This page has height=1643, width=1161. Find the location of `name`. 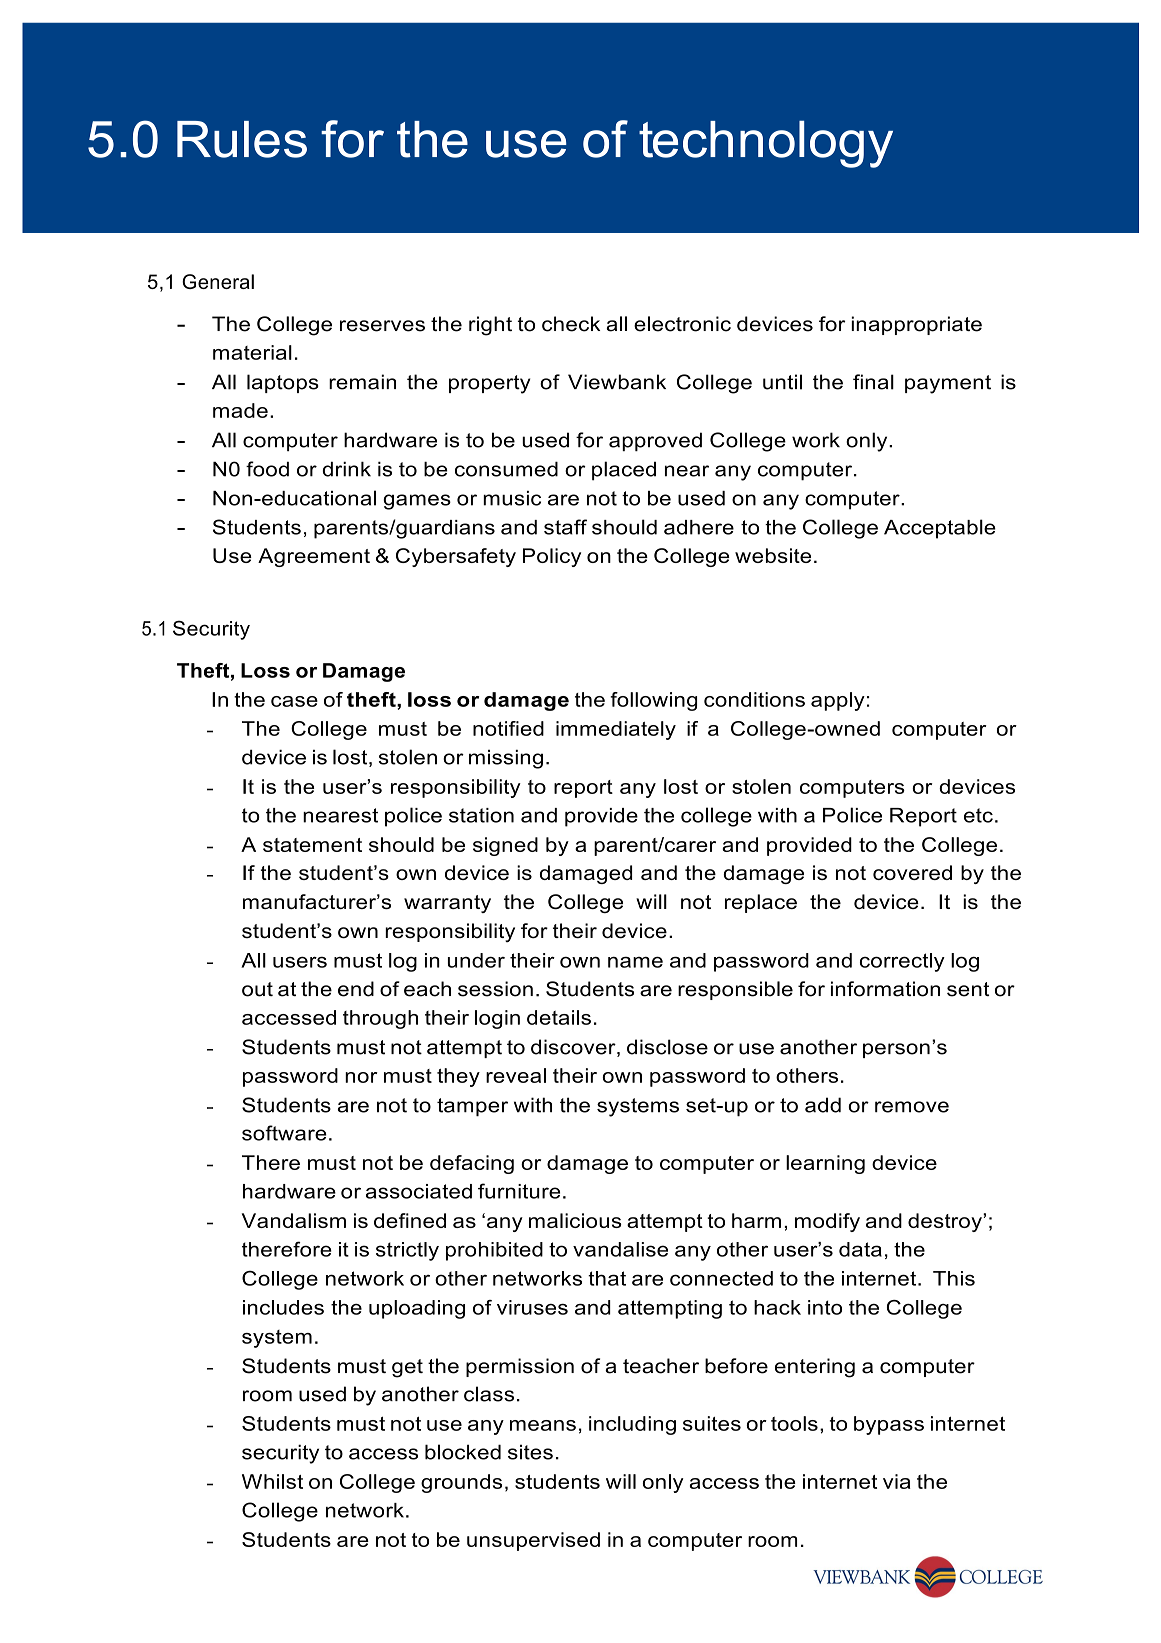

name is located at coordinates (635, 962).
